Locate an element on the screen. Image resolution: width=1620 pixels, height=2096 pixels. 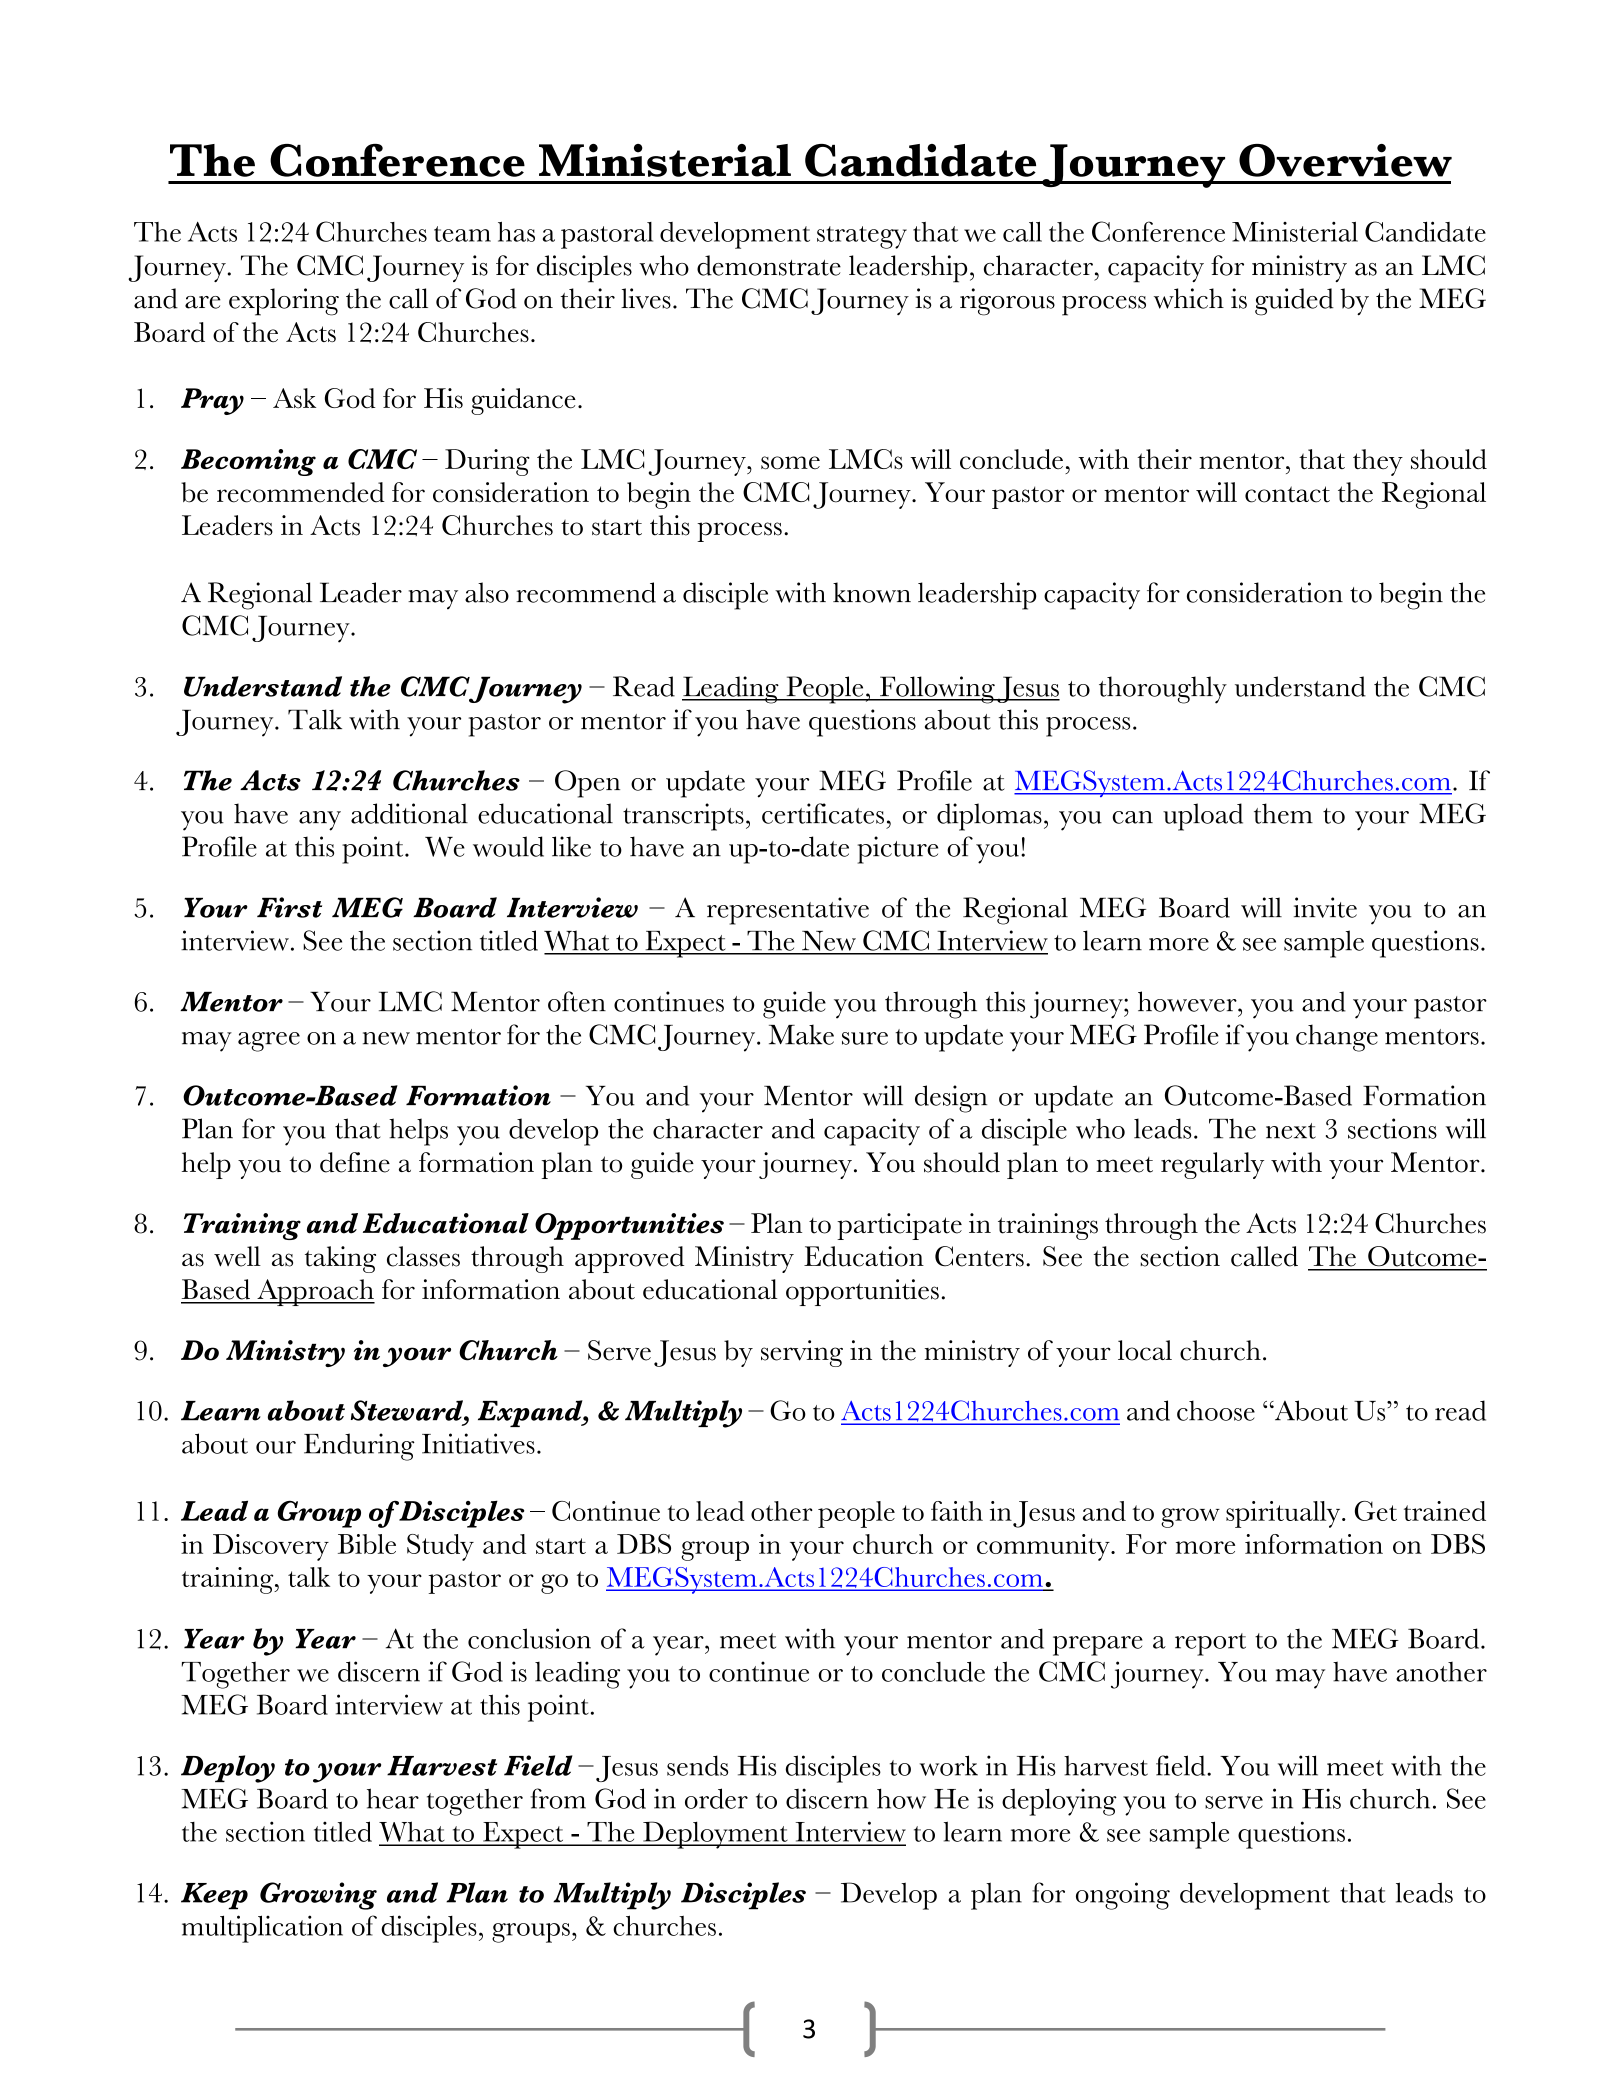
order is located at coordinates (716, 1798).
